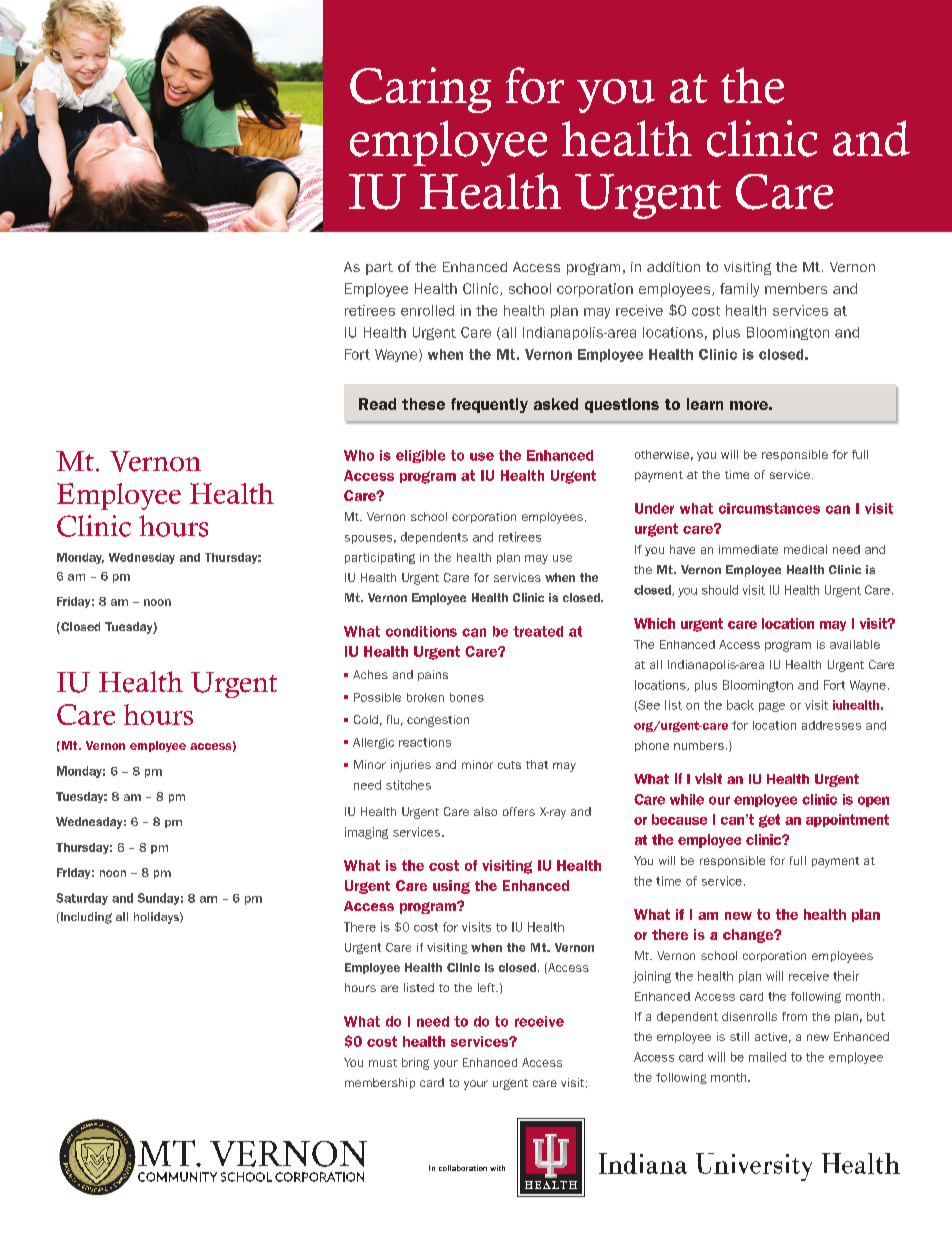 The image size is (952, 1233). What do you see at coordinates (366, 719) in the screenshot?
I see `Cold` at bounding box center [366, 719].
